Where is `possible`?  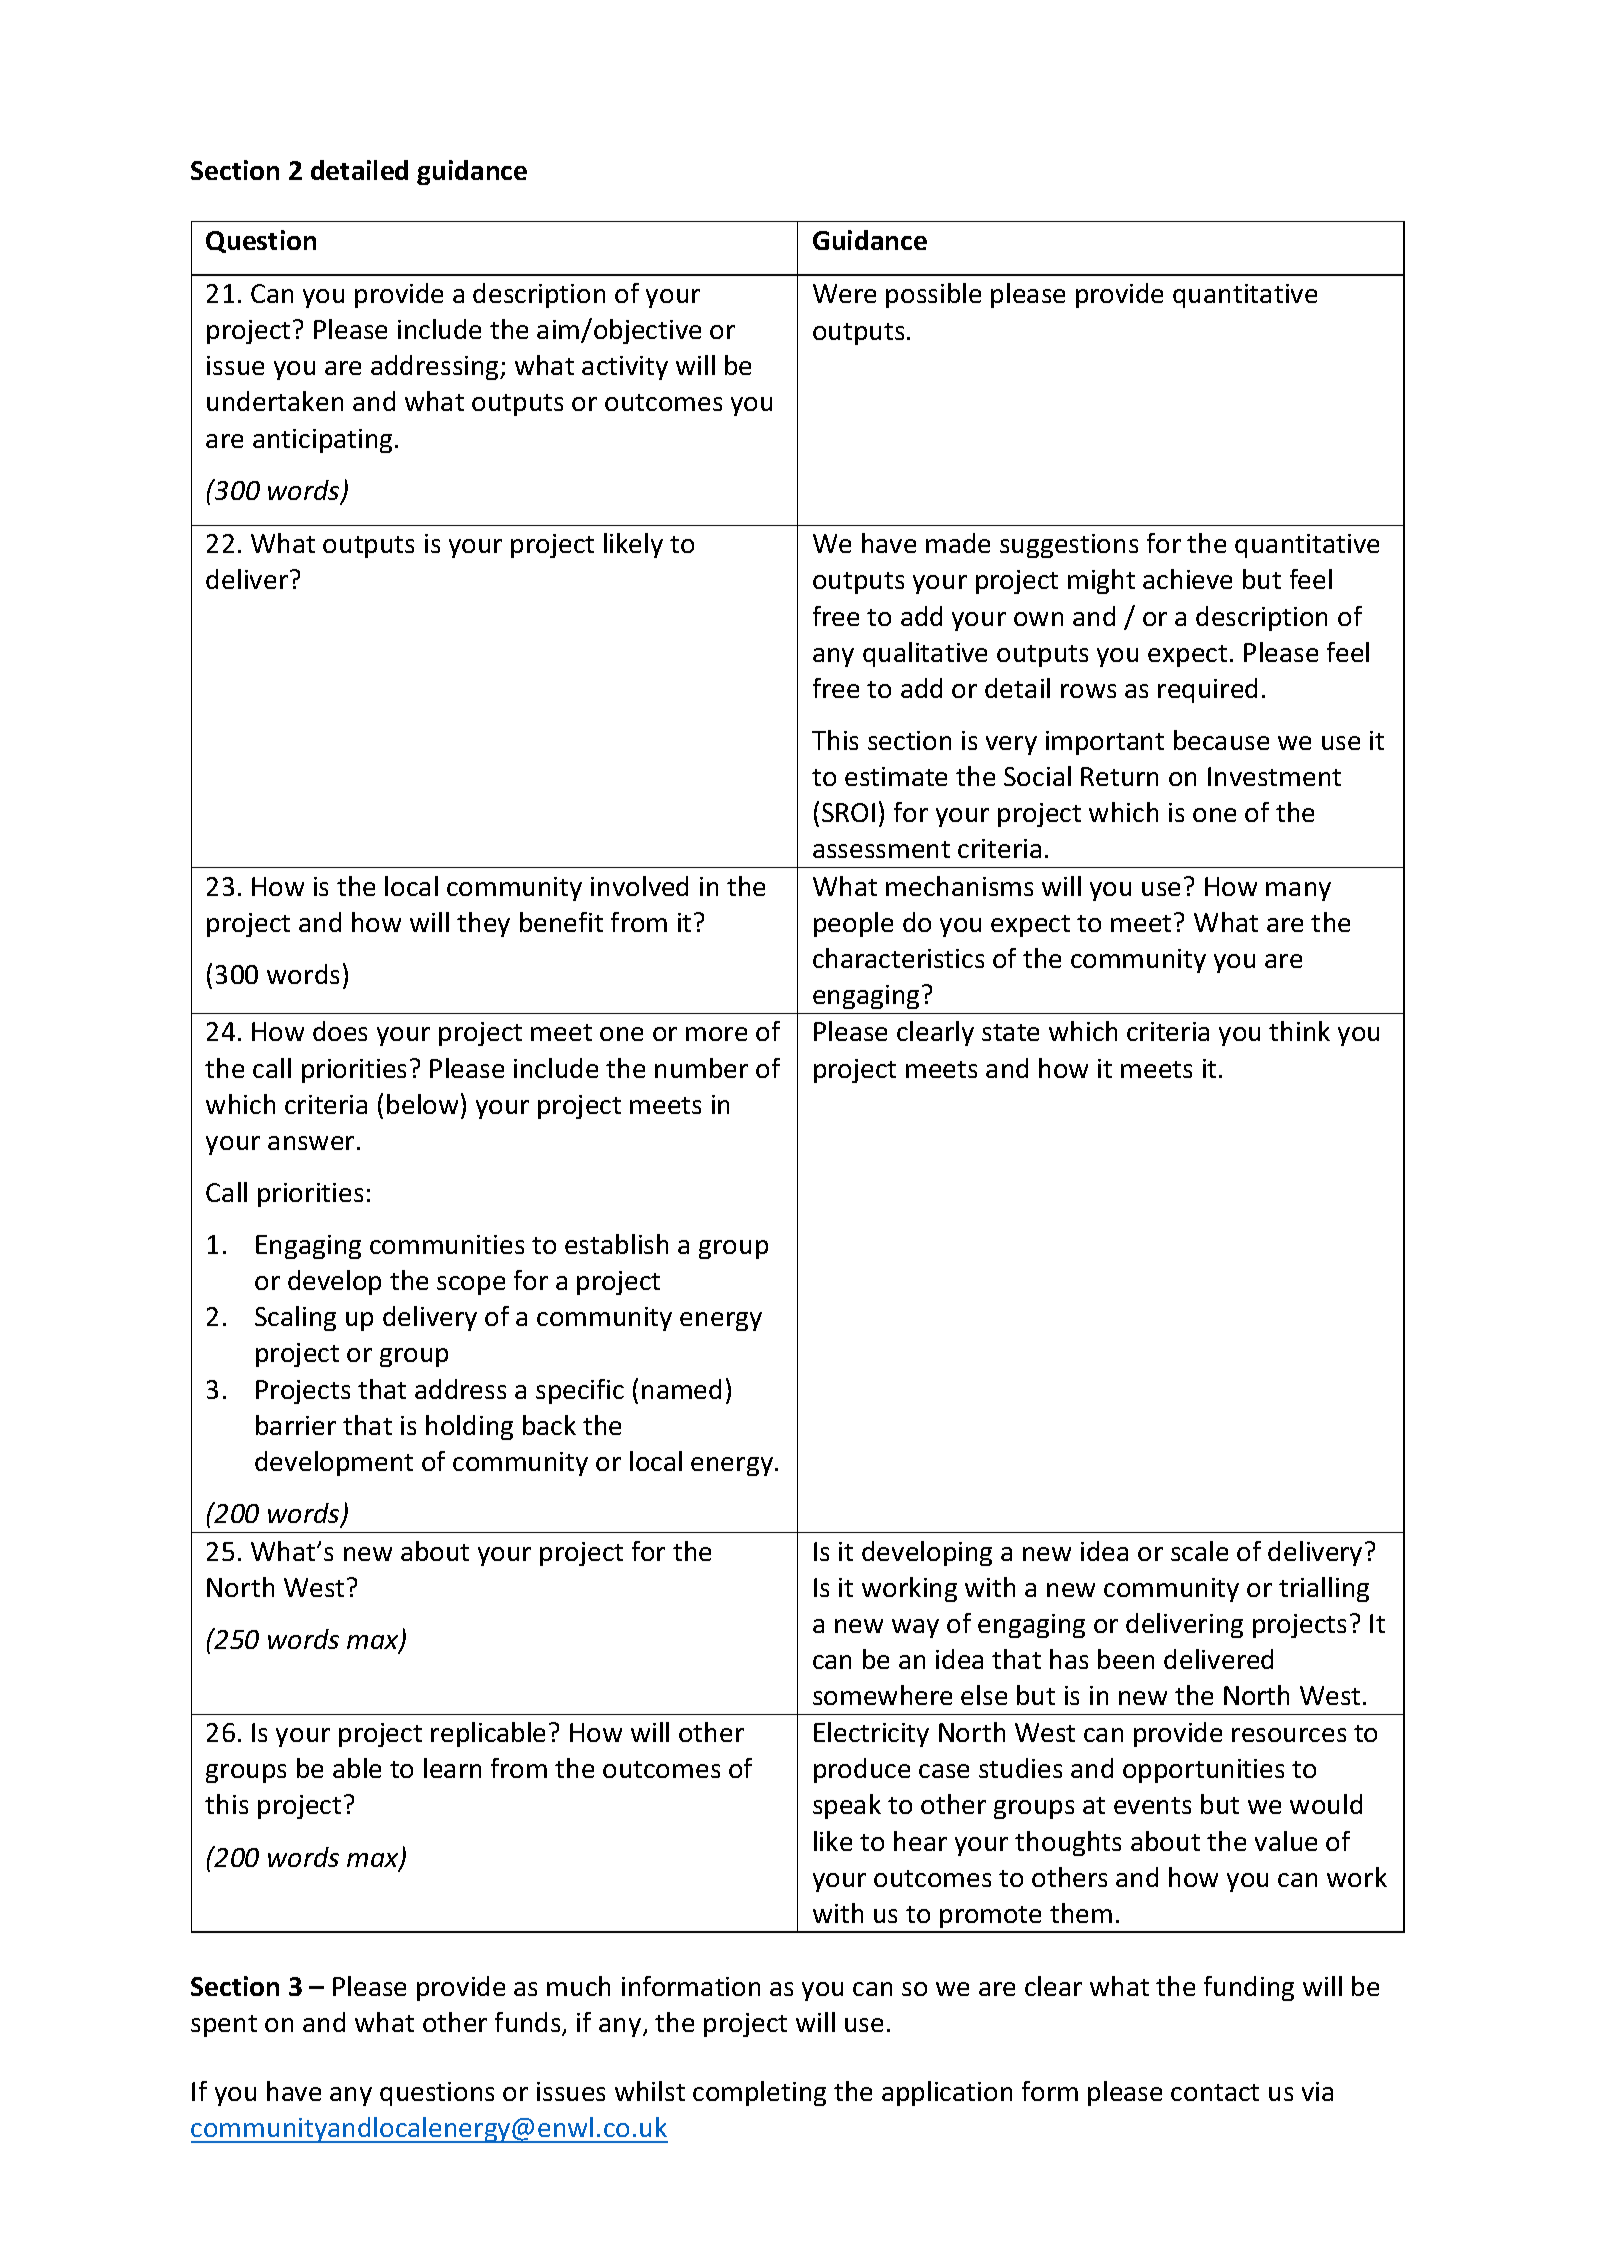 possible is located at coordinates (933, 295).
